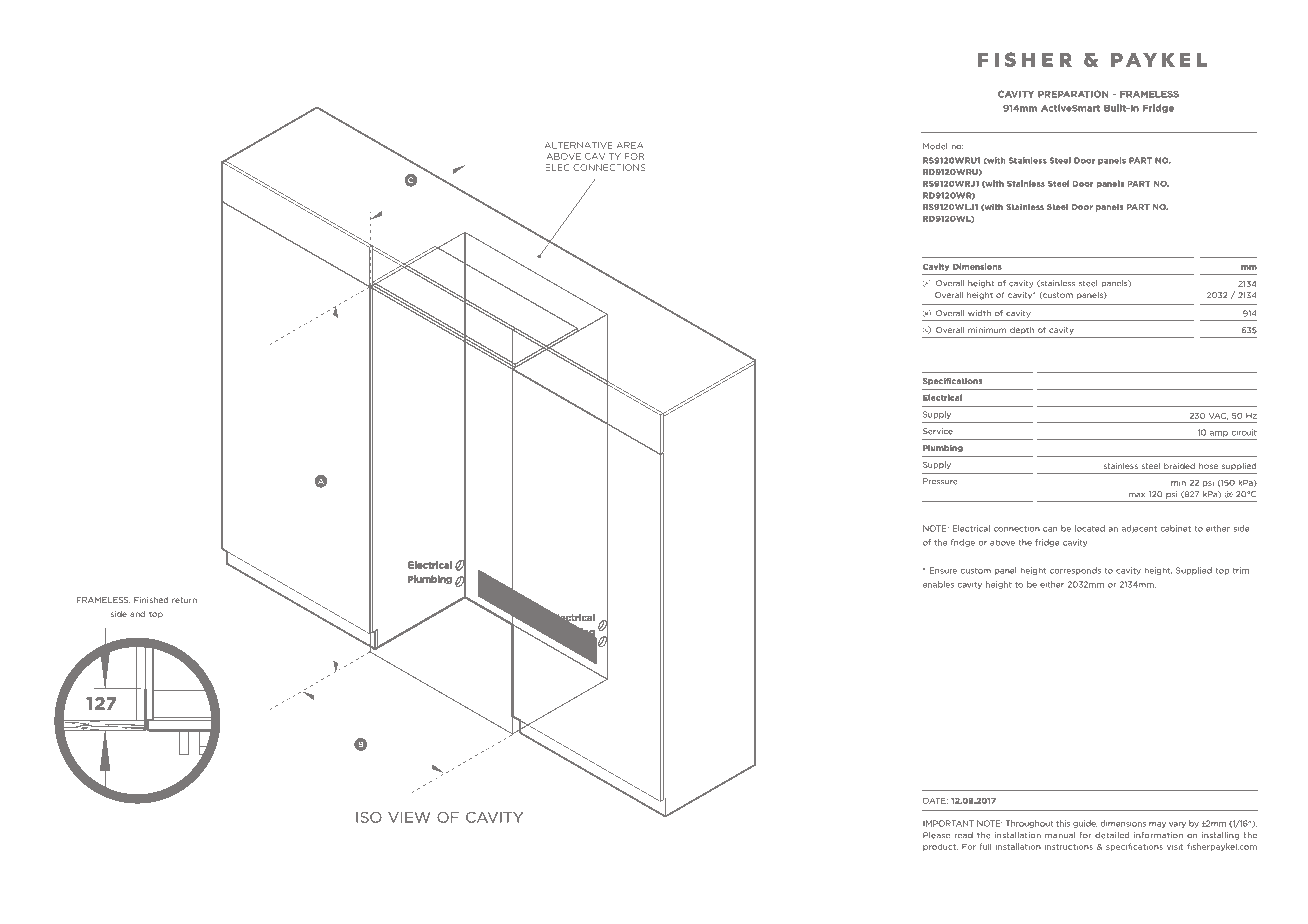 This page has width=1308, height=924. Describe the element at coordinates (979, 313) in the page. I see `width` at that location.
